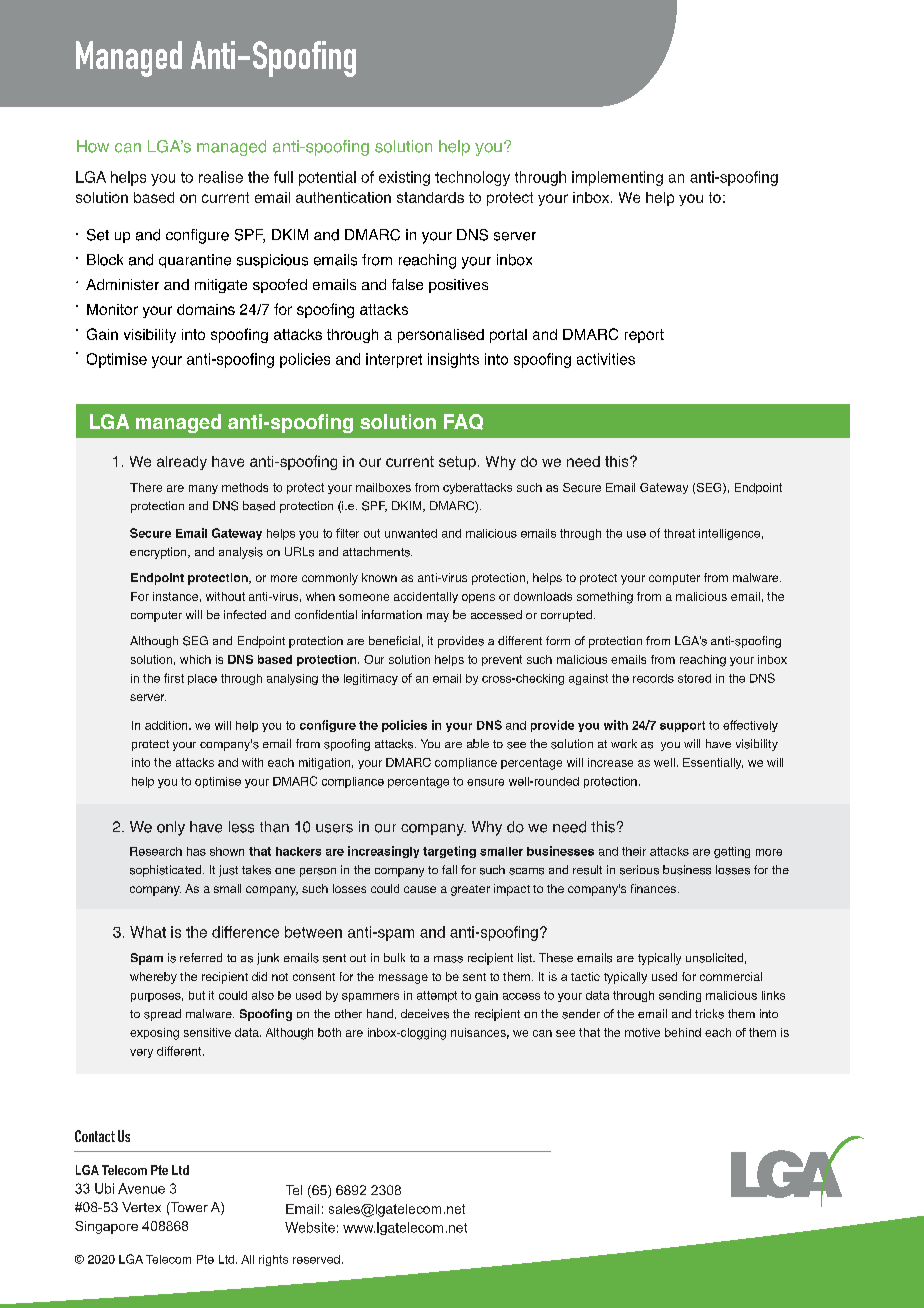 The height and width of the screenshot is (1308, 924). Describe the element at coordinates (680, 996) in the screenshot. I see `sending` at that location.
